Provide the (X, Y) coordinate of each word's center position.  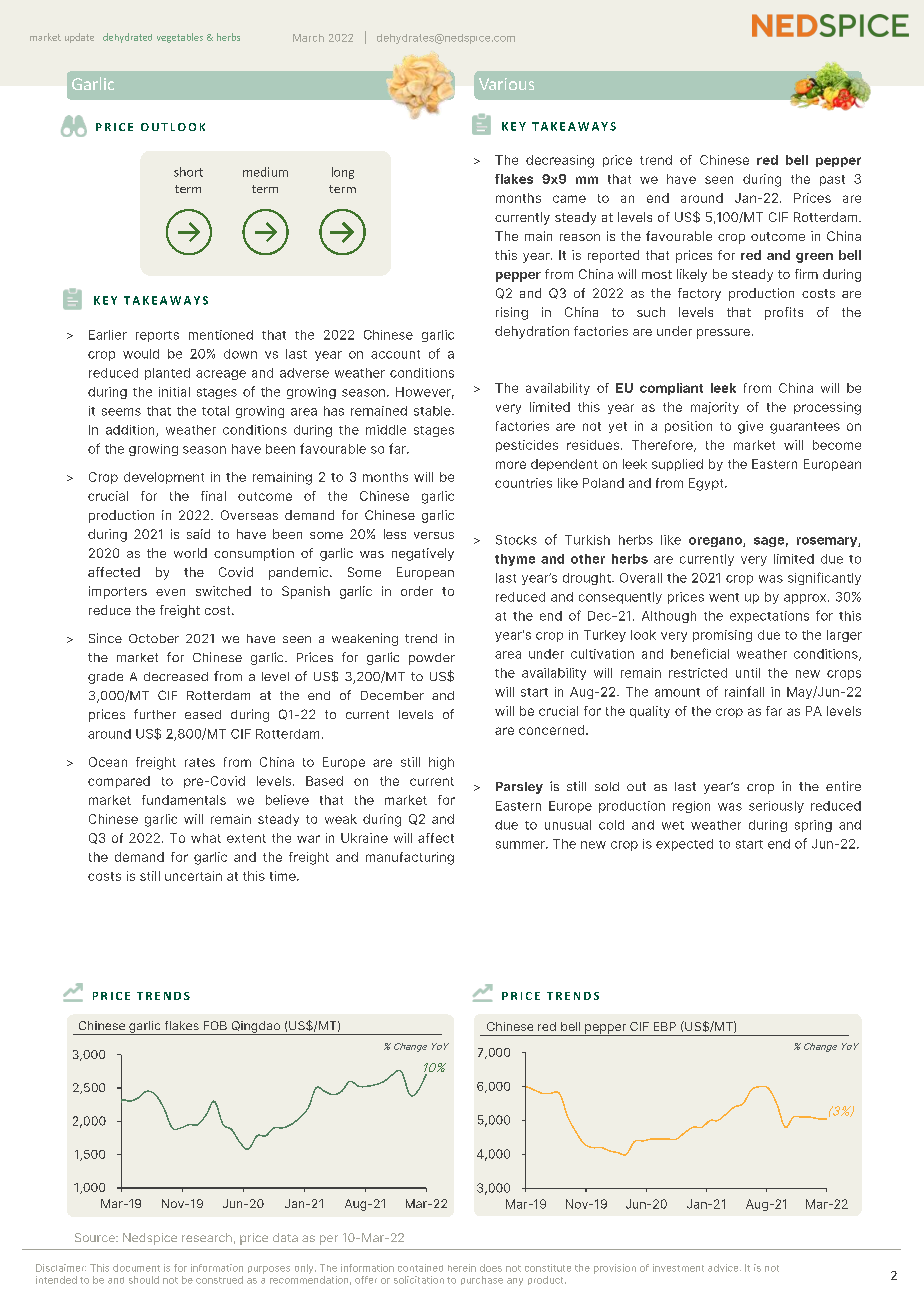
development (164, 478)
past (832, 180)
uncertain (193, 876)
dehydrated (127, 38)
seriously (776, 807)
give (750, 427)
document (136, 1268)
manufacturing (410, 858)
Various (506, 84)
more (511, 465)
